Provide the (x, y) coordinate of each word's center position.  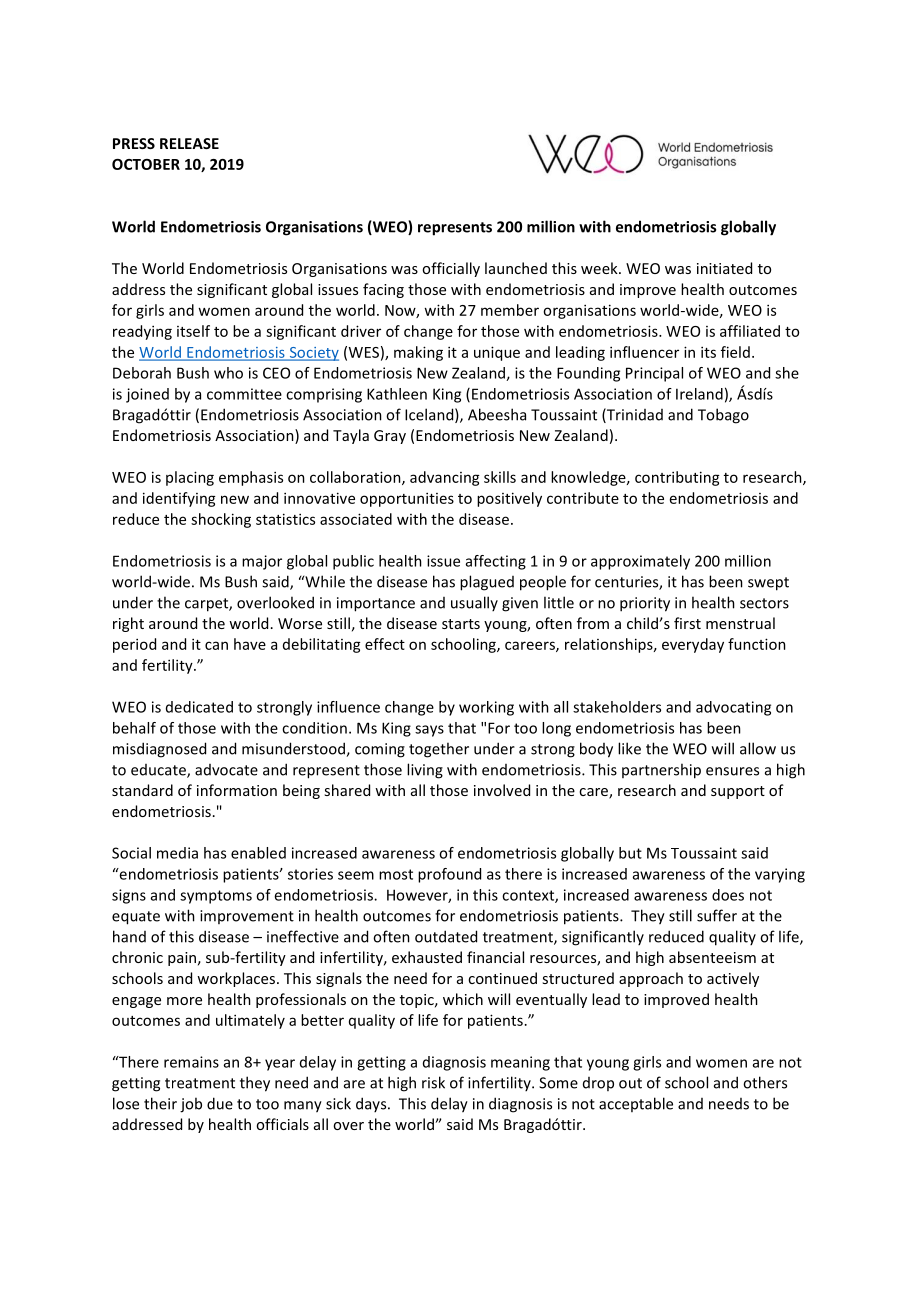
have (250, 644)
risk (433, 1082)
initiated (724, 268)
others (765, 1082)
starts (461, 624)
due (220, 1103)
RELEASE (189, 143)
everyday (693, 645)
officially (451, 269)
